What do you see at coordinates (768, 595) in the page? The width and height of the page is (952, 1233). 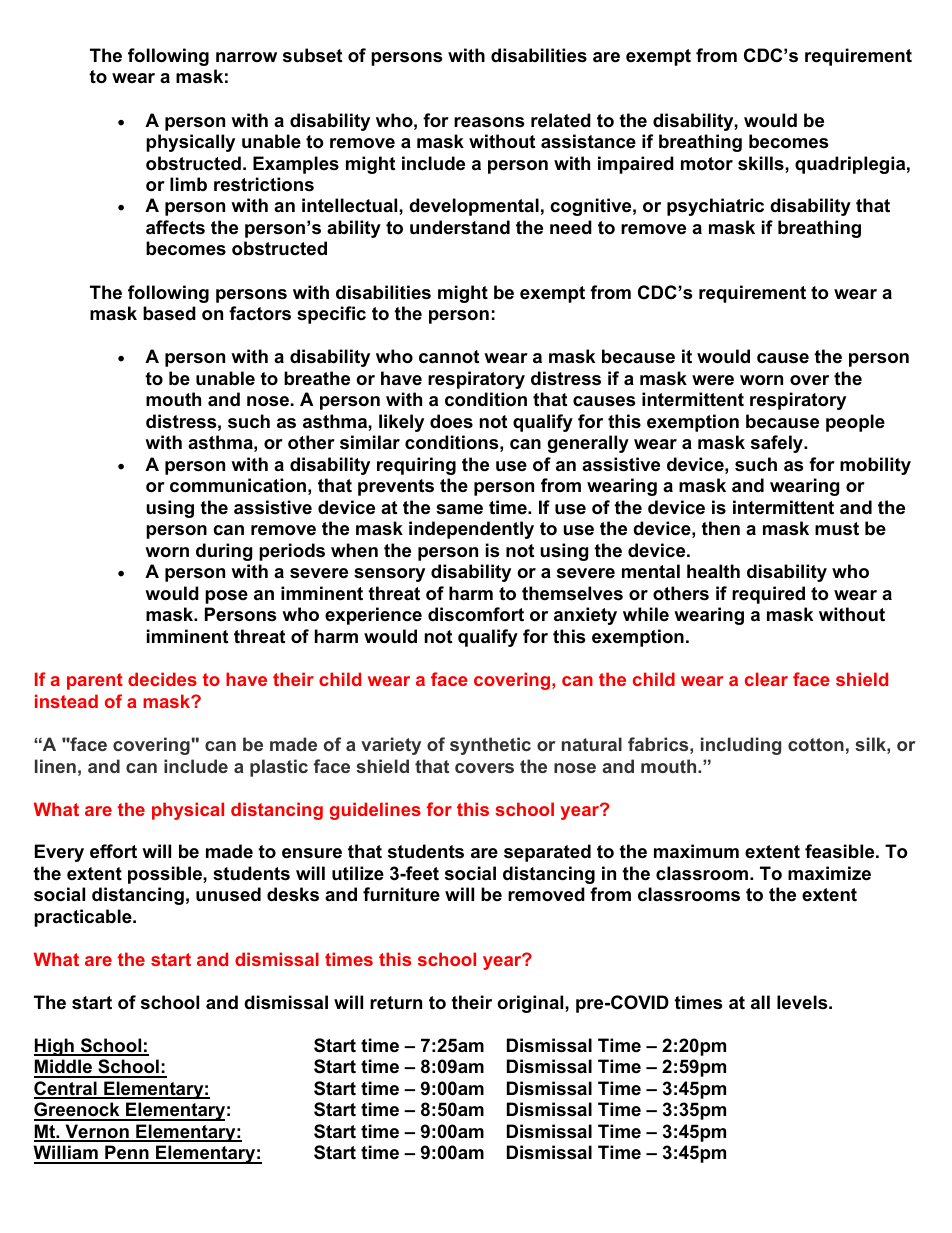 I see `required` at bounding box center [768, 595].
